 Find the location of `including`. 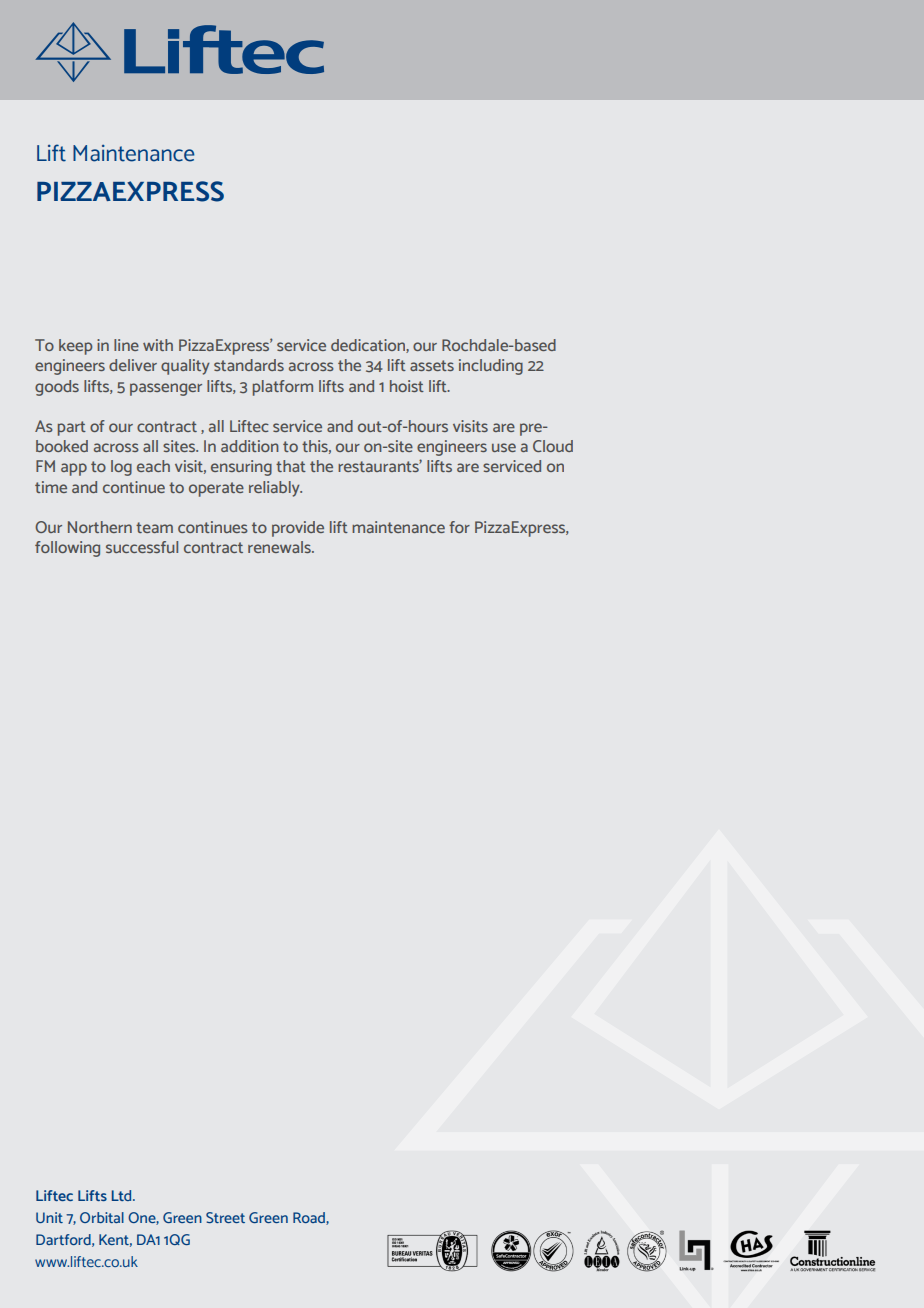

including is located at coordinates (491, 367).
